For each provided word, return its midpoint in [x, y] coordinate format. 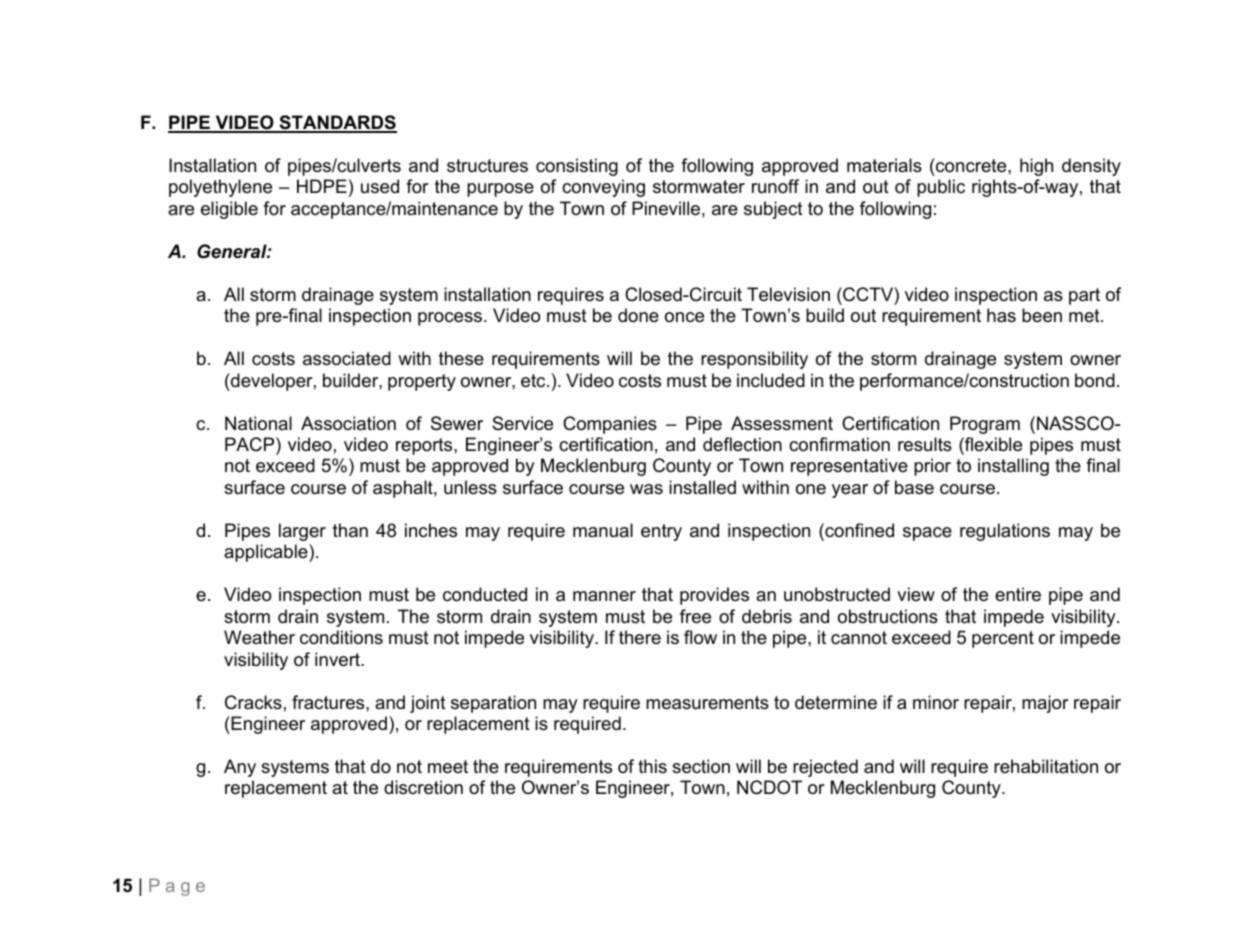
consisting [577, 167]
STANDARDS [337, 123]
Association [348, 423]
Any [240, 768]
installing [1013, 467]
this [652, 766]
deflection [742, 444]
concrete [971, 165]
